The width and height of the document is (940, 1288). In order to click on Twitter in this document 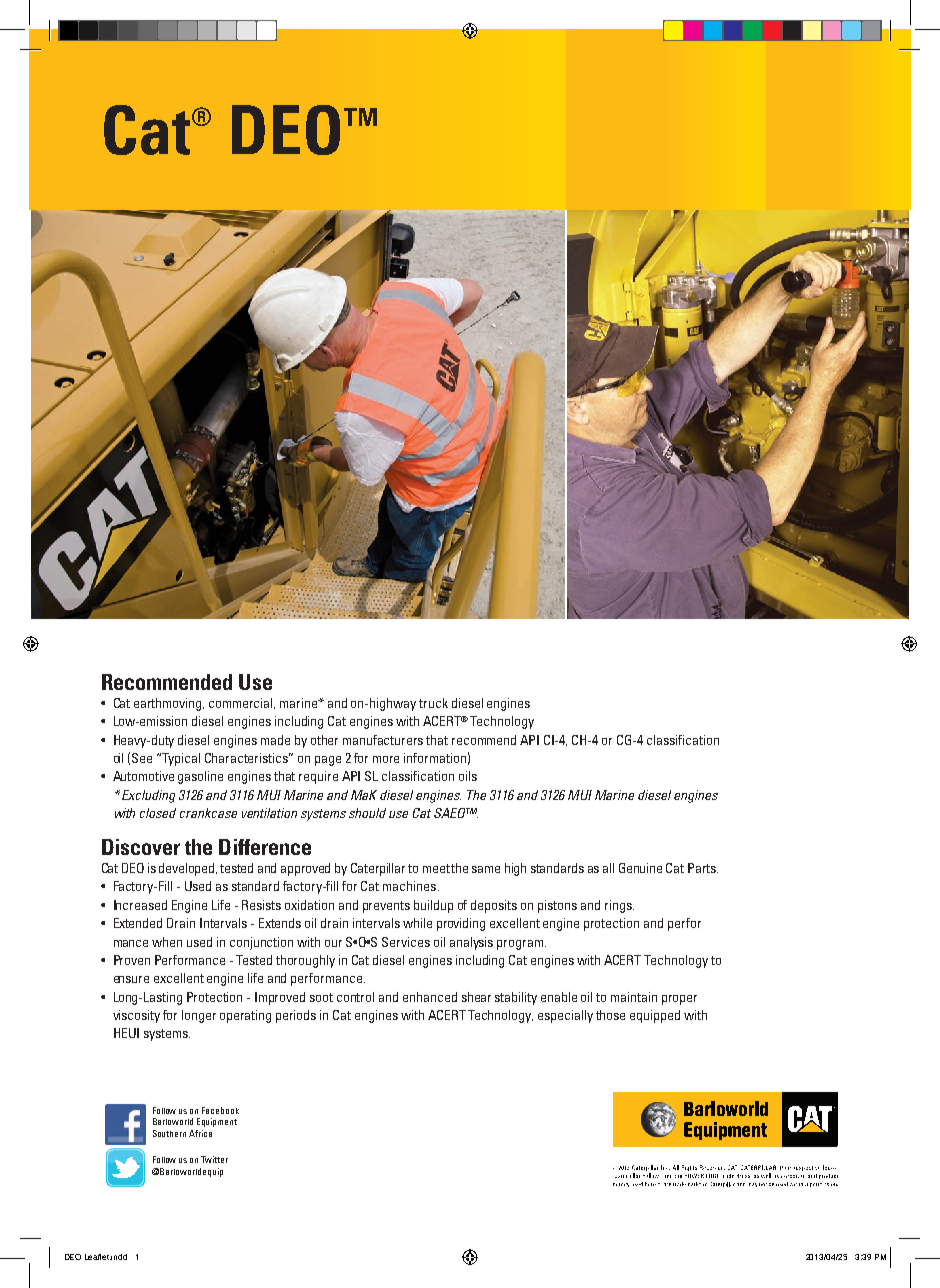, I will do `click(214, 1159)`.
